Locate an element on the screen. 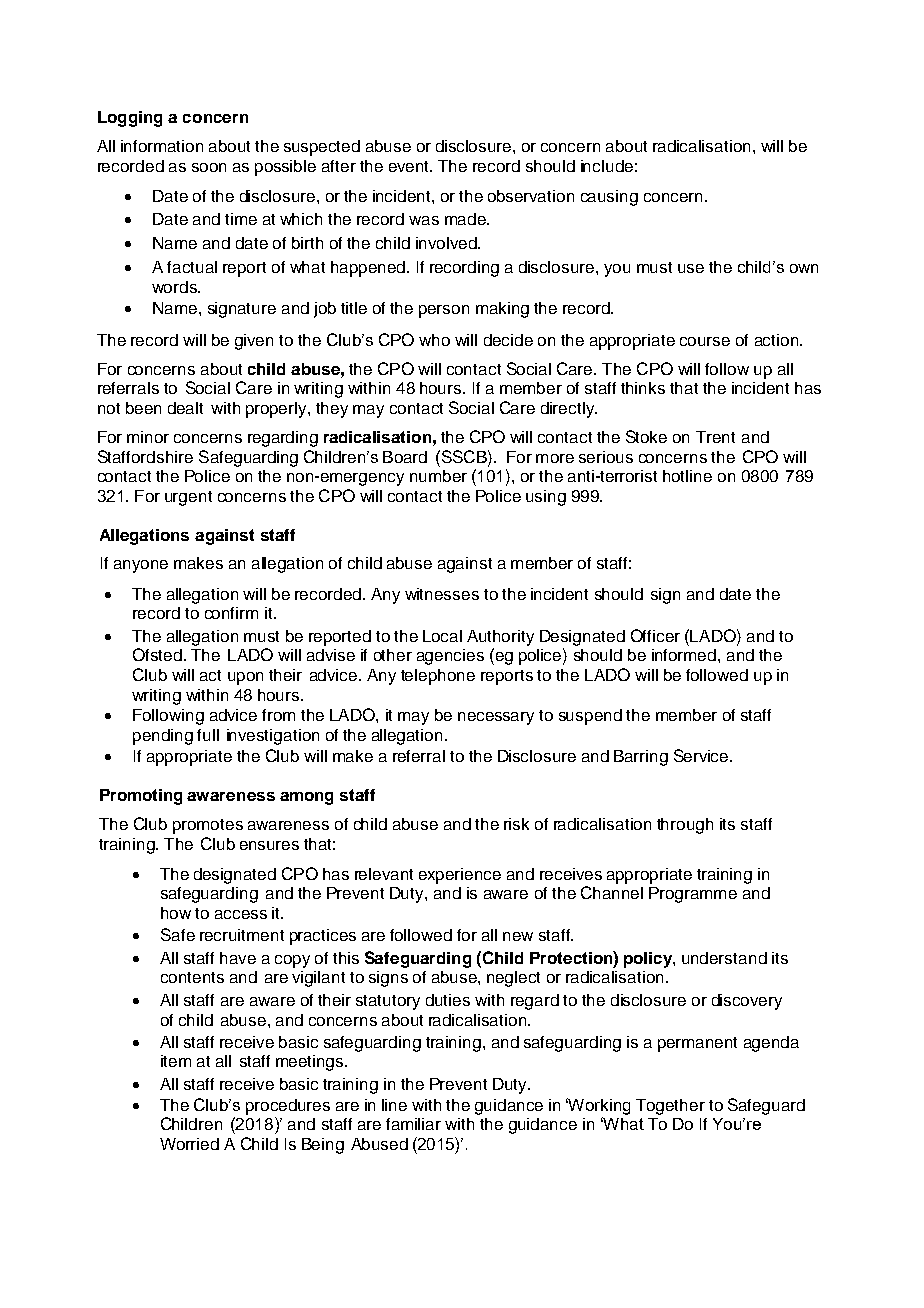  Worried is located at coordinates (189, 1144).
